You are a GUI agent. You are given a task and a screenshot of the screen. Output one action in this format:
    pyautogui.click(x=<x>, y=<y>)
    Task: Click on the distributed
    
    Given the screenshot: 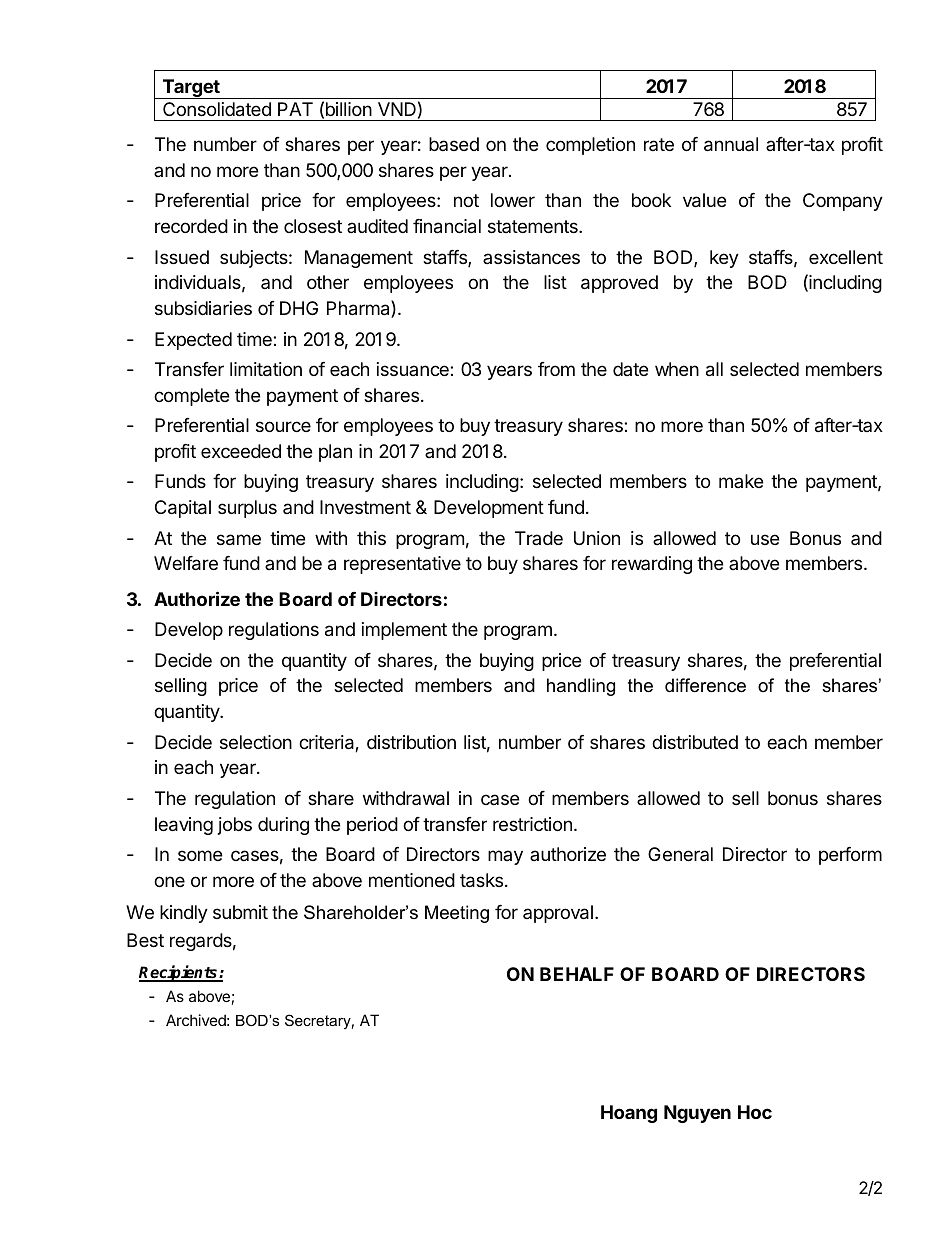 What is the action you would take?
    pyautogui.click(x=695, y=742)
